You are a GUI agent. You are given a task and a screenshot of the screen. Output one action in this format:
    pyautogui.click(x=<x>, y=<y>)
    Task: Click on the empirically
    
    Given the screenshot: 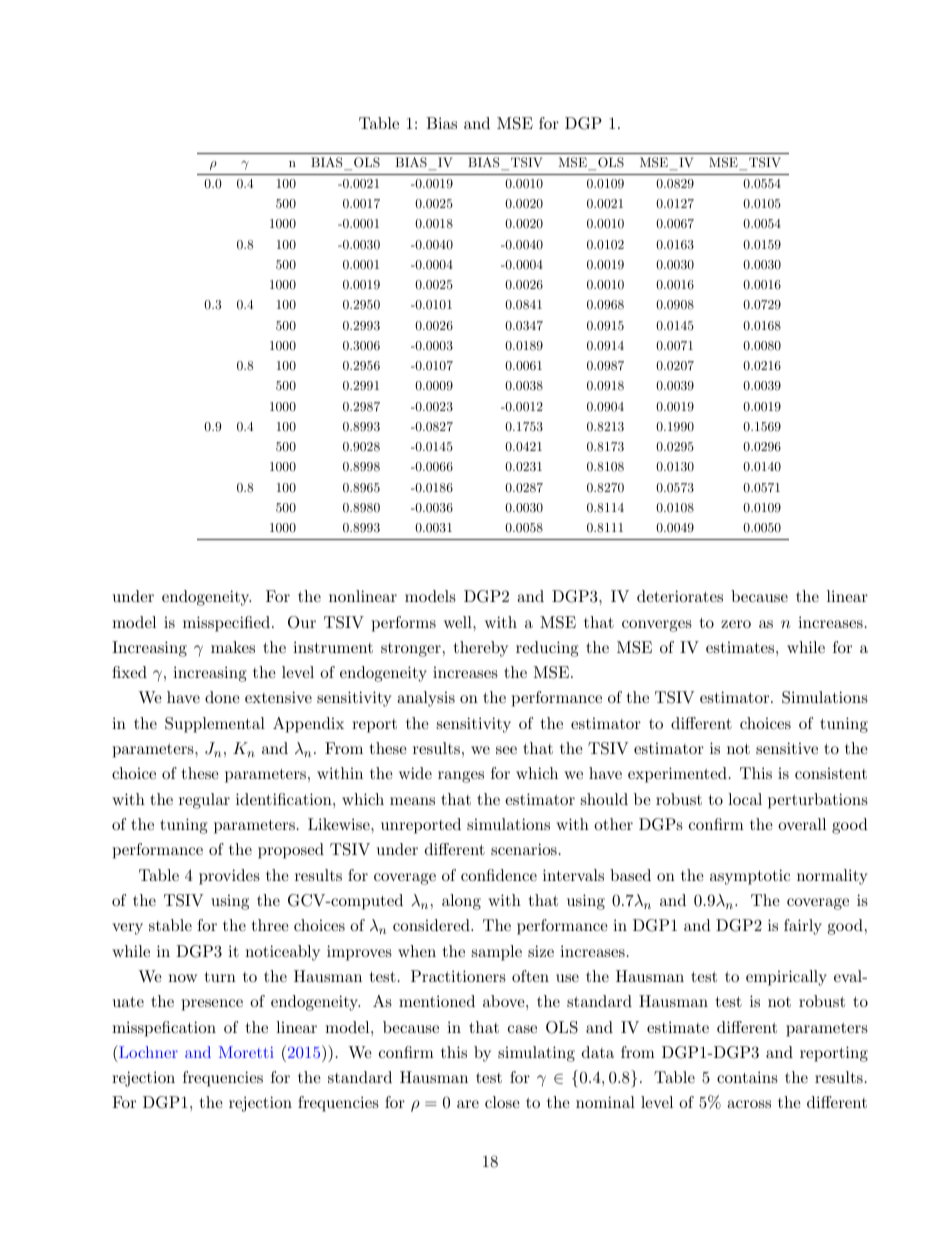 What is the action you would take?
    pyautogui.click(x=786, y=978)
